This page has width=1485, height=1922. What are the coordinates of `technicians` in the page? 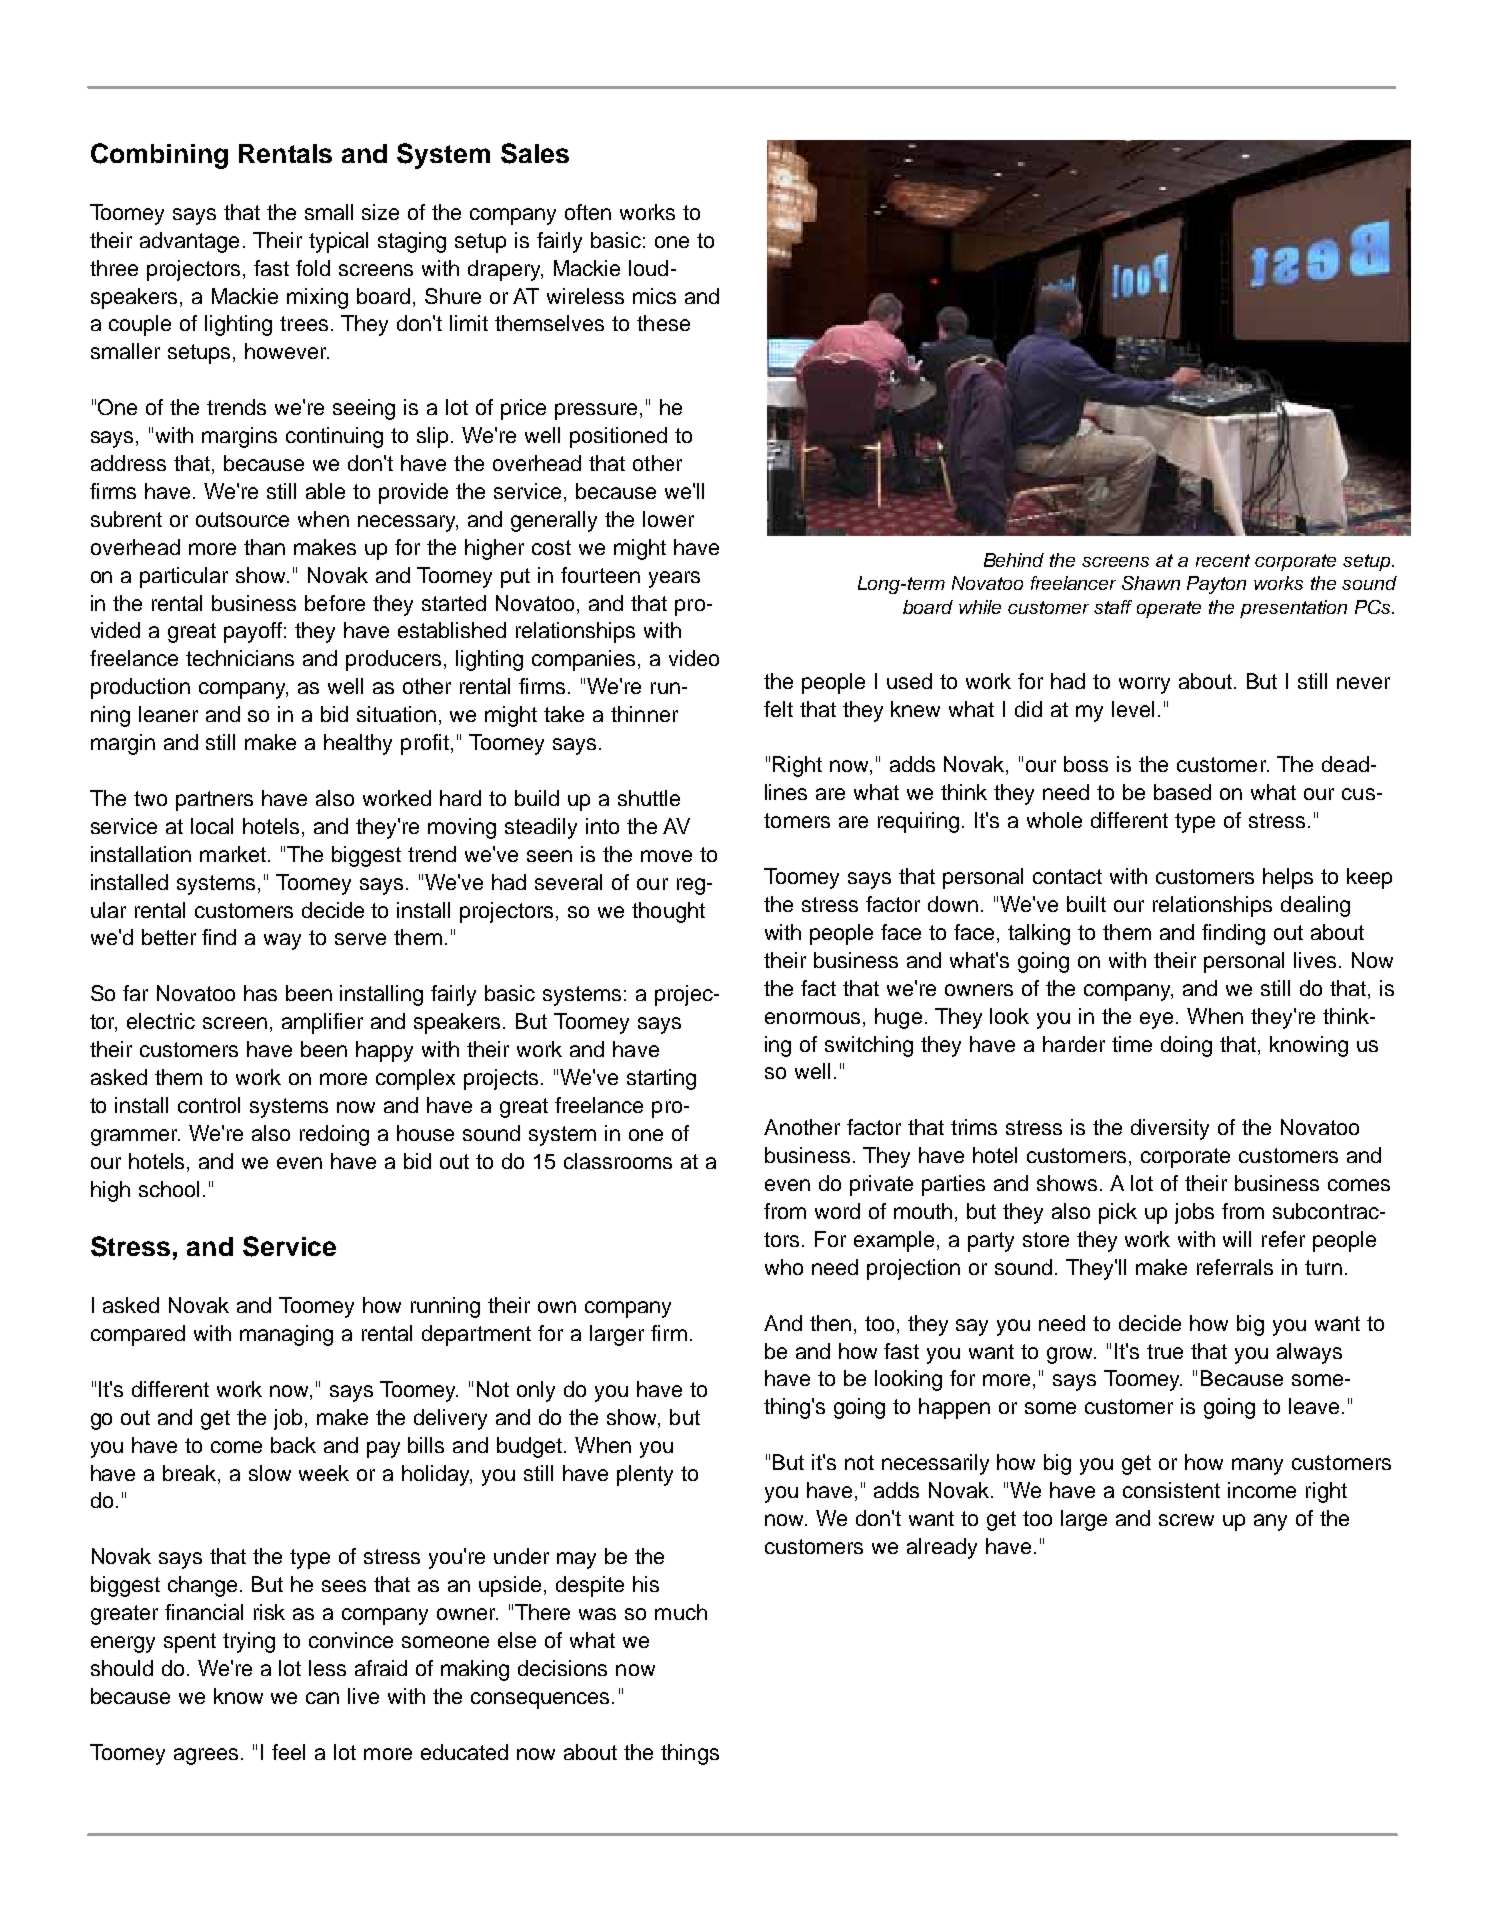 It's located at (240, 658).
